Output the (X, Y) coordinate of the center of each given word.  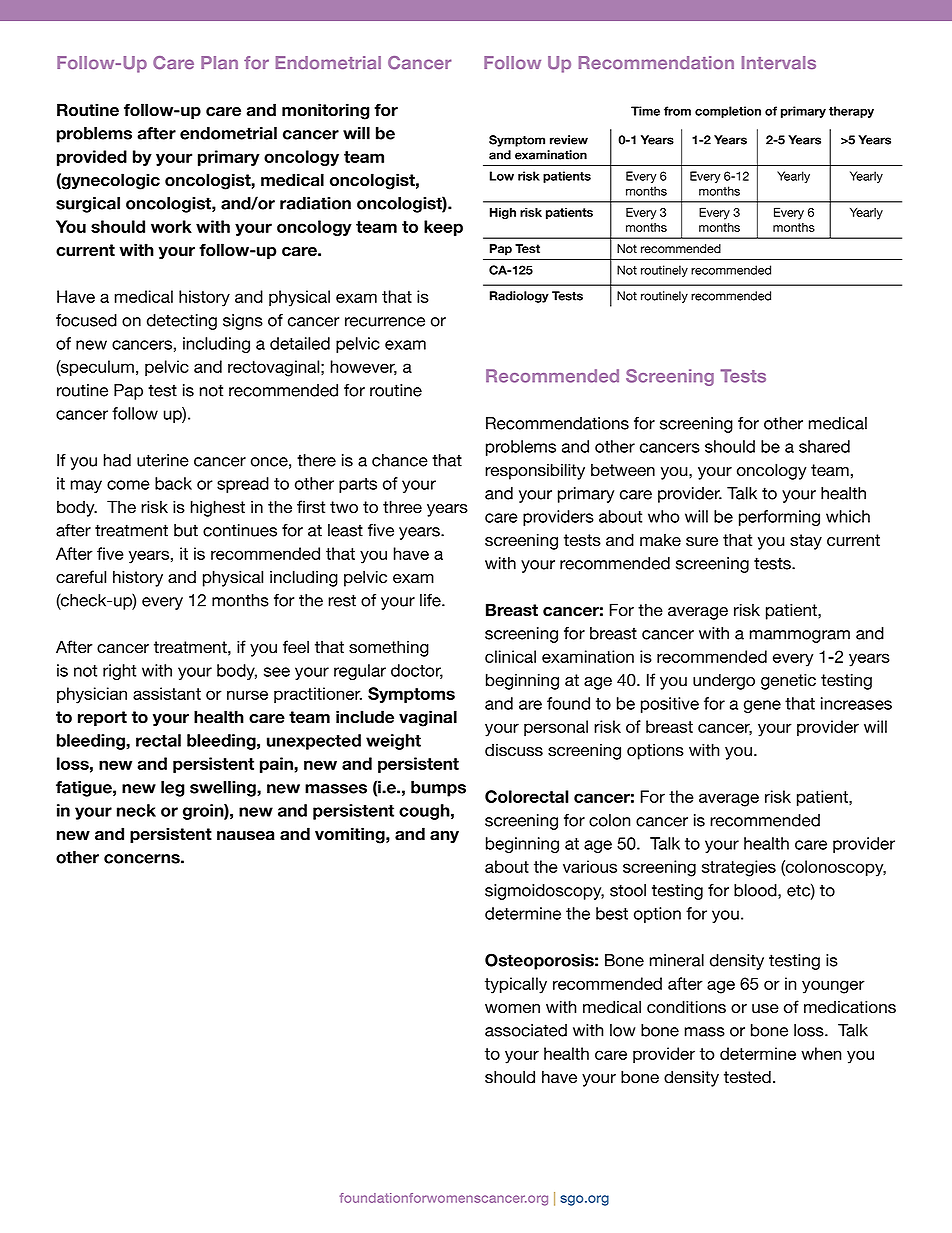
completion (728, 112)
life (431, 600)
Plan (219, 62)
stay (806, 542)
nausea (246, 836)
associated (526, 1030)
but (186, 530)
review (569, 140)
